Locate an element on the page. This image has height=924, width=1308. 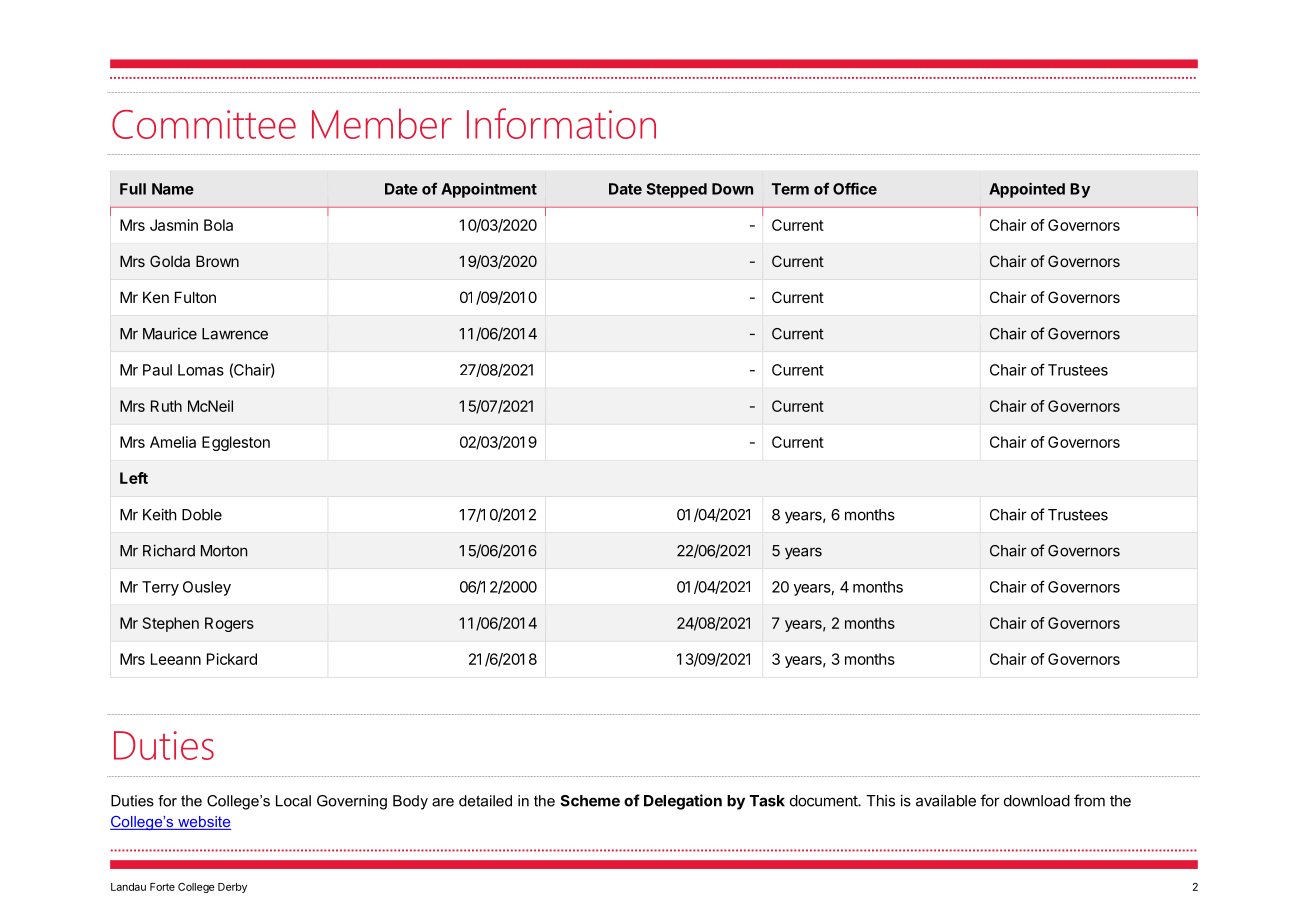
Derby is located at coordinates (232, 888).
